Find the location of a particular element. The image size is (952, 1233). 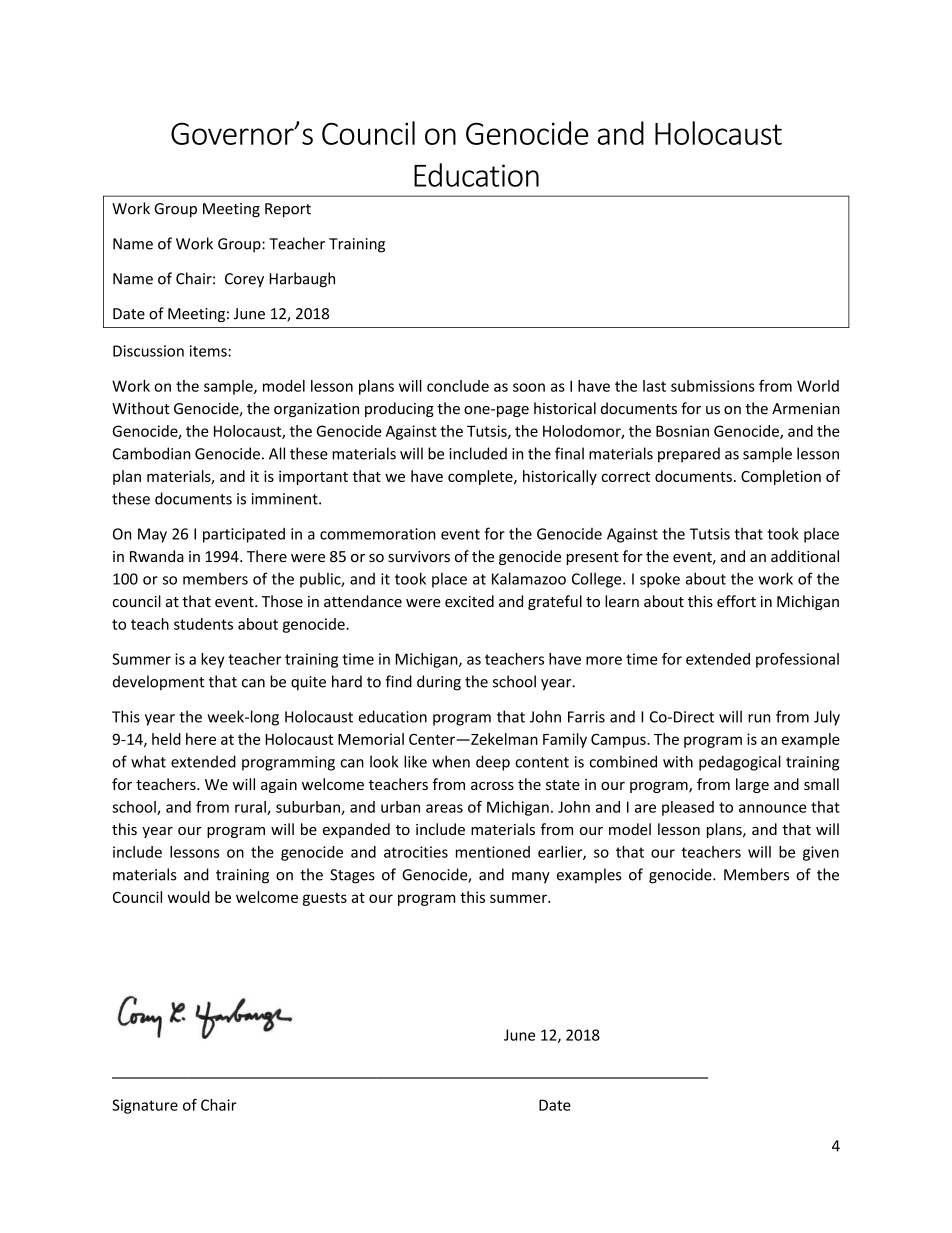

large is located at coordinates (752, 785).
